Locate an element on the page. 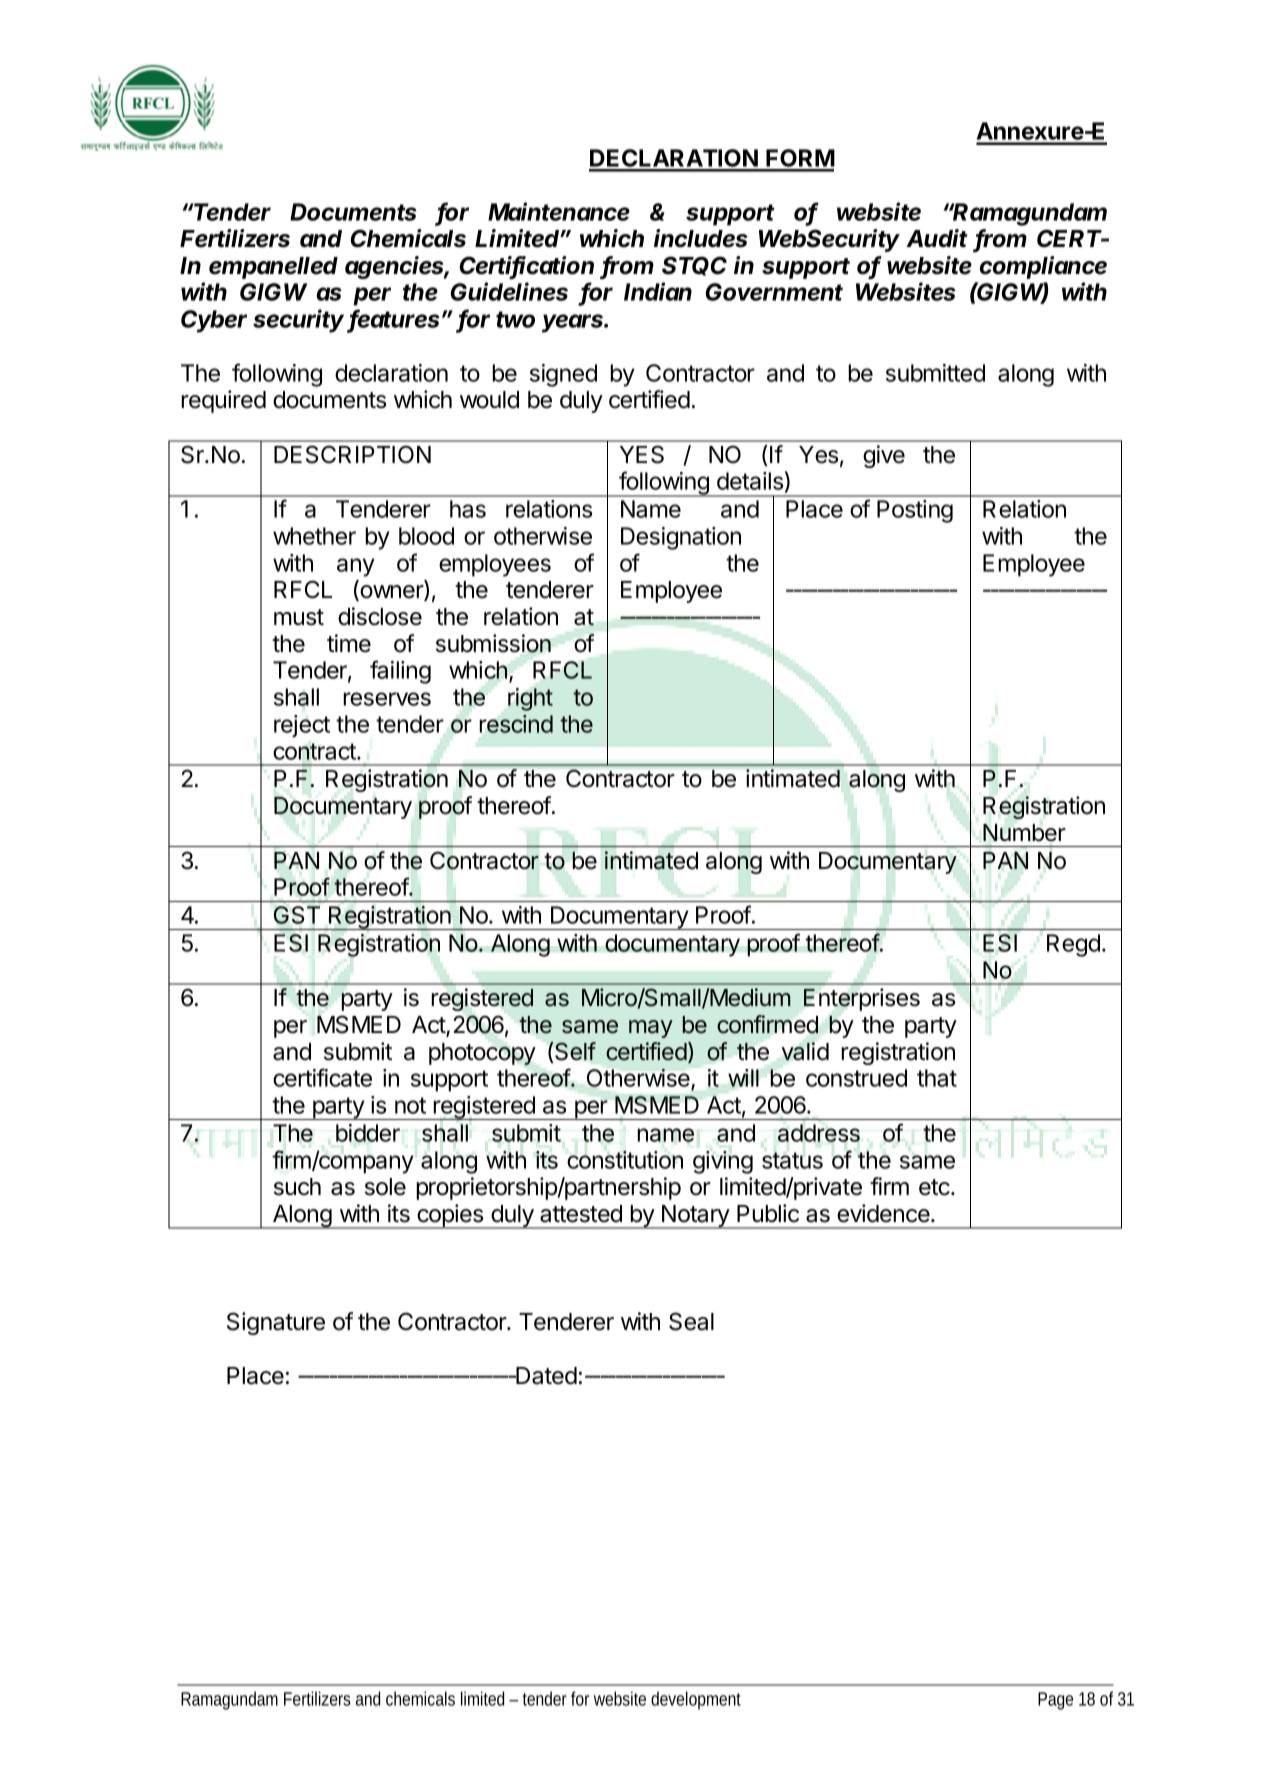  Page is located at coordinates (1055, 1701).
